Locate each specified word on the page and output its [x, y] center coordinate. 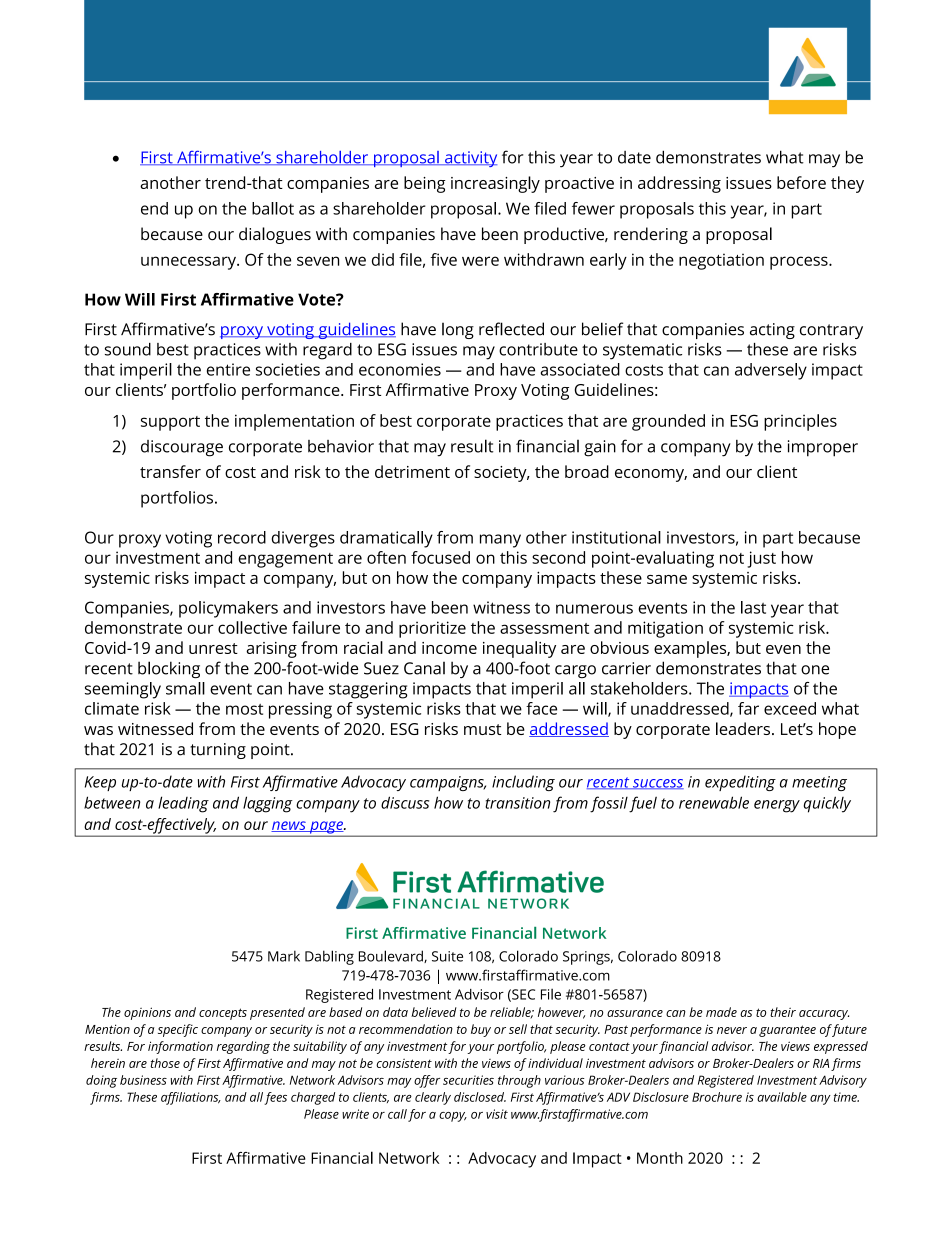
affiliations [191, 1098]
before [801, 182]
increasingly [495, 184]
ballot [273, 208]
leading [183, 804]
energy [777, 806]
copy [453, 1117]
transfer [170, 471]
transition [517, 803]
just [761, 559]
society [501, 474]
